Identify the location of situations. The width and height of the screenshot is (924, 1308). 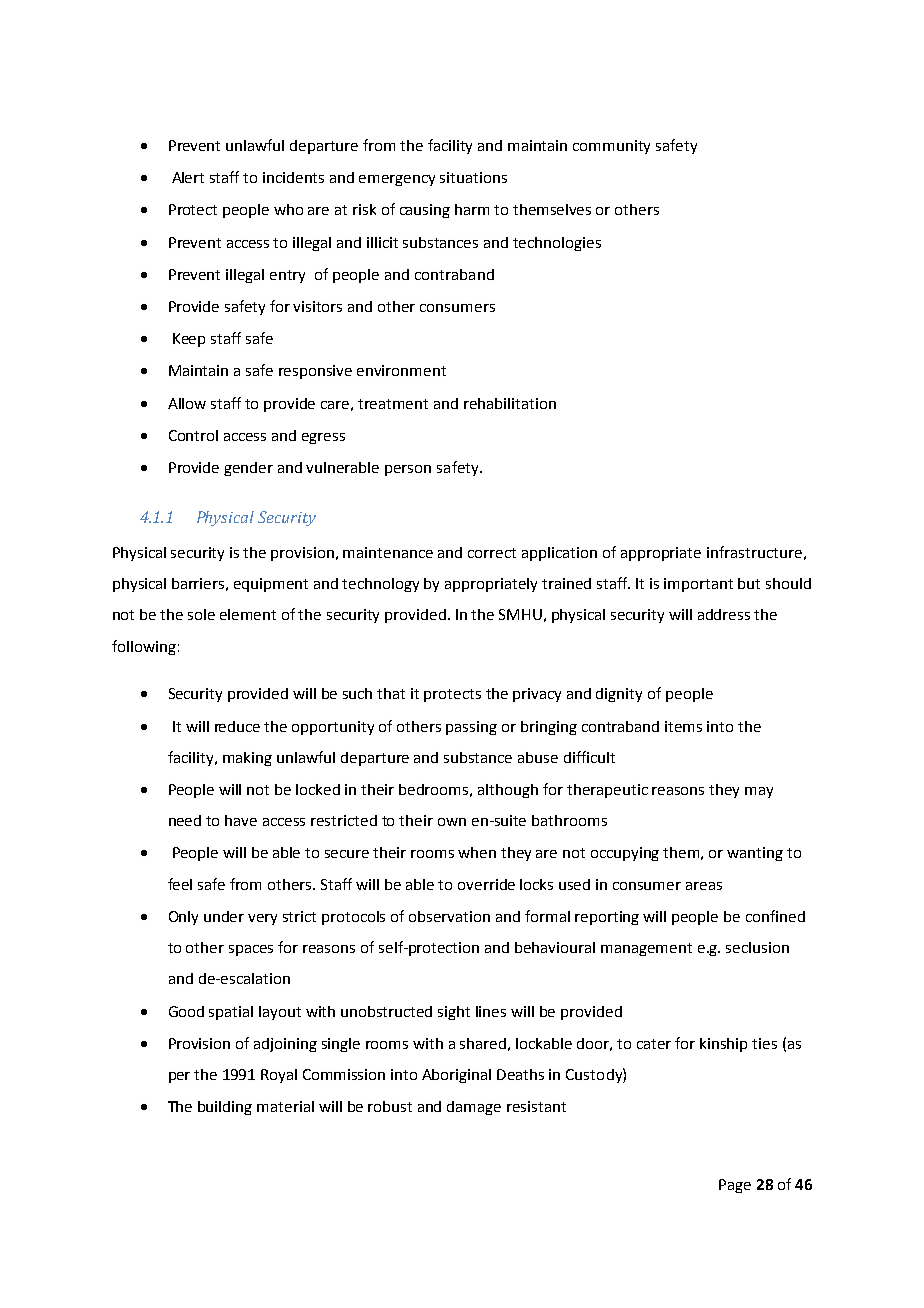
(473, 177).
